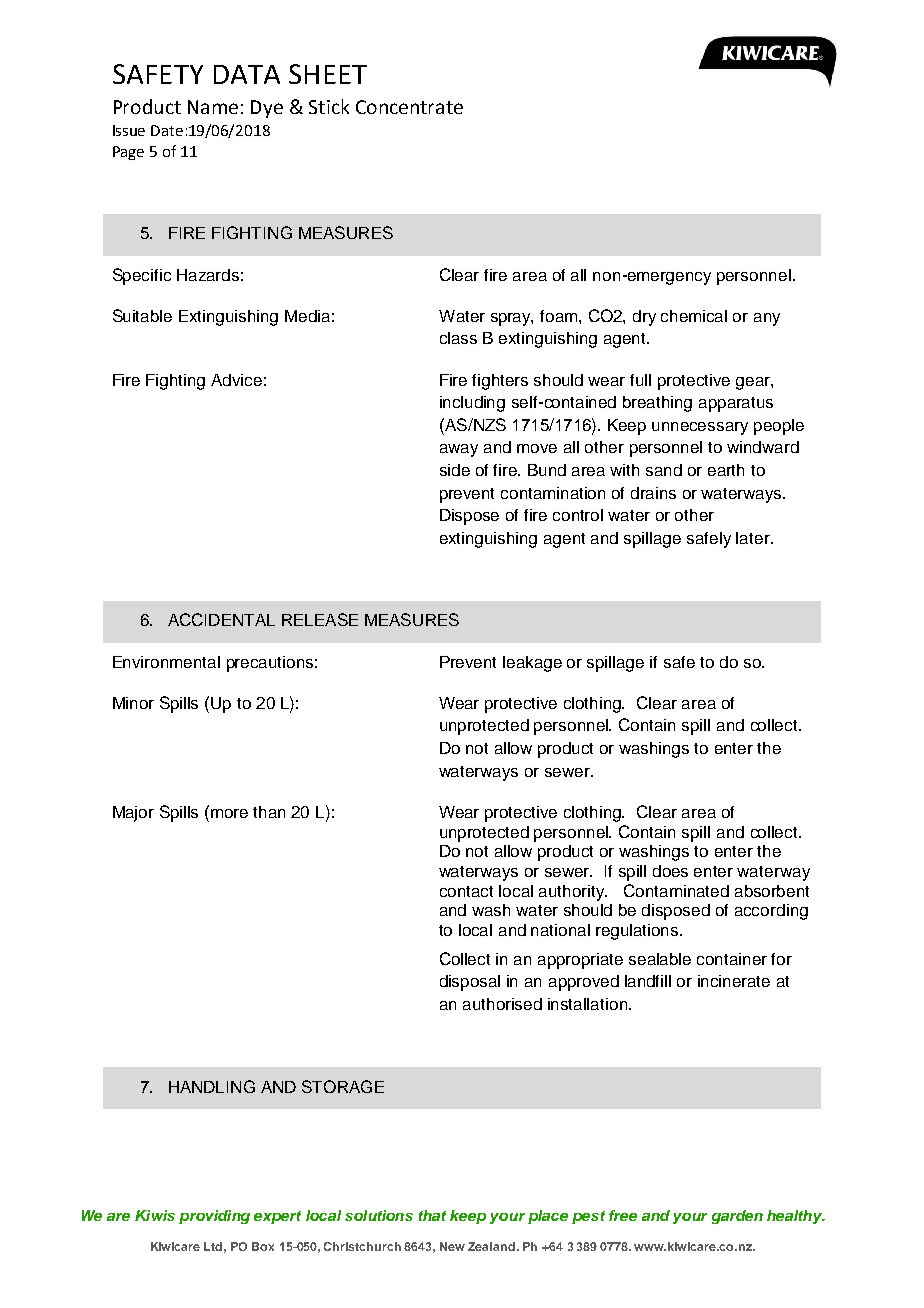  What do you see at coordinates (736, 404) in the screenshot?
I see `apparatus` at bounding box center [736, 404].
